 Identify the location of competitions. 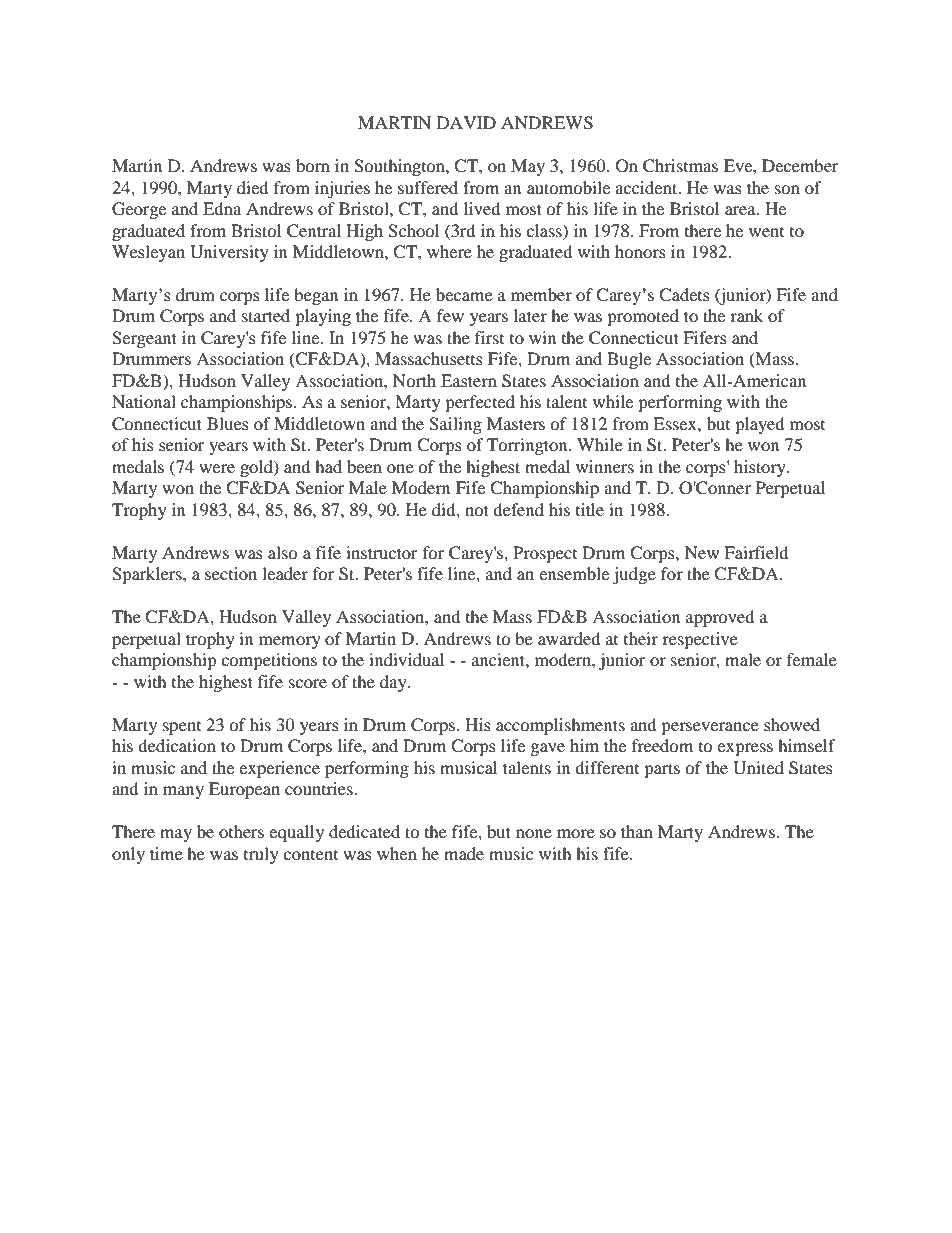
(269, 661).
